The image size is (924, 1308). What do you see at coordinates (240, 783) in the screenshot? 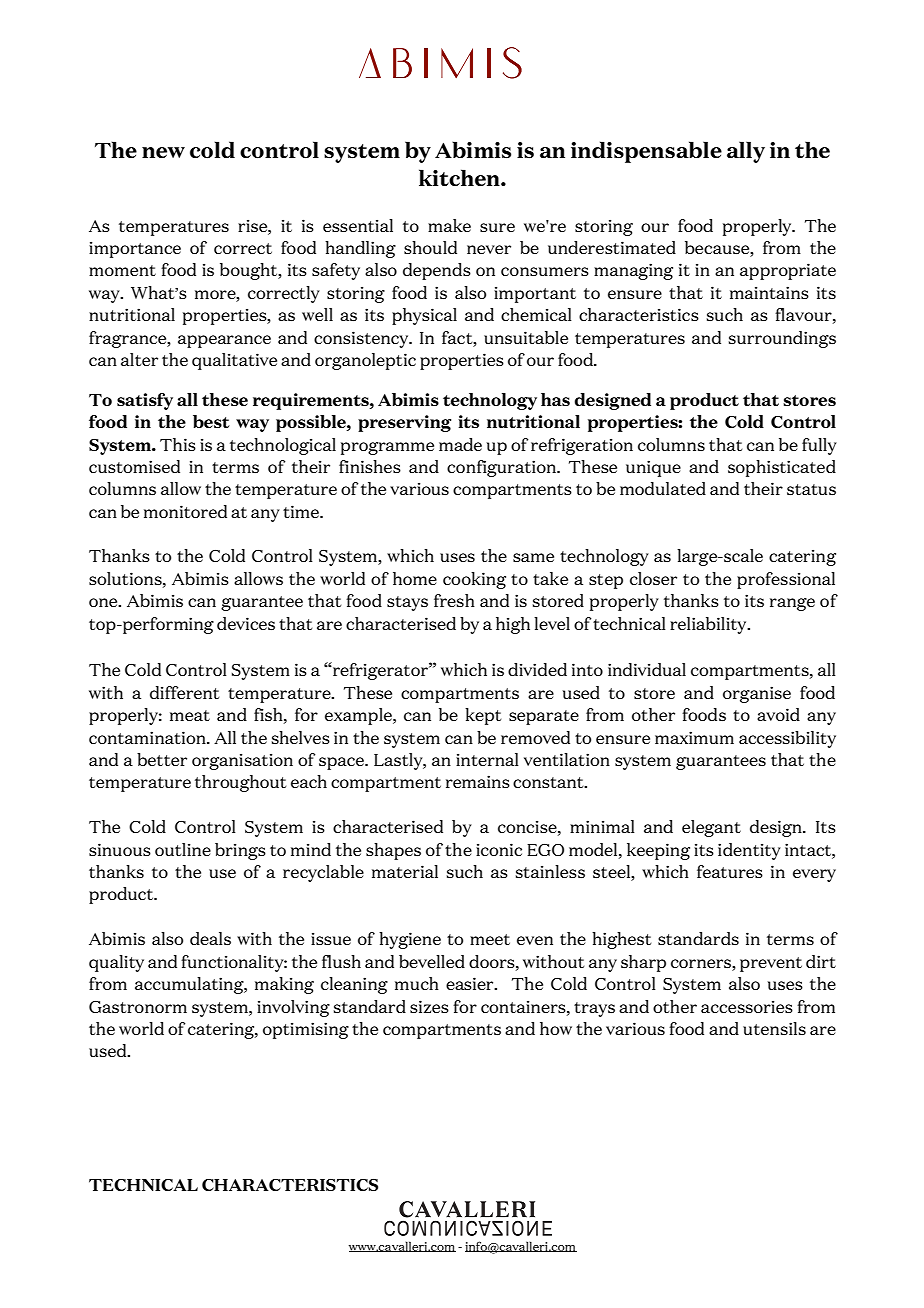
I see `throughout` at bounding box center [240, 783].
